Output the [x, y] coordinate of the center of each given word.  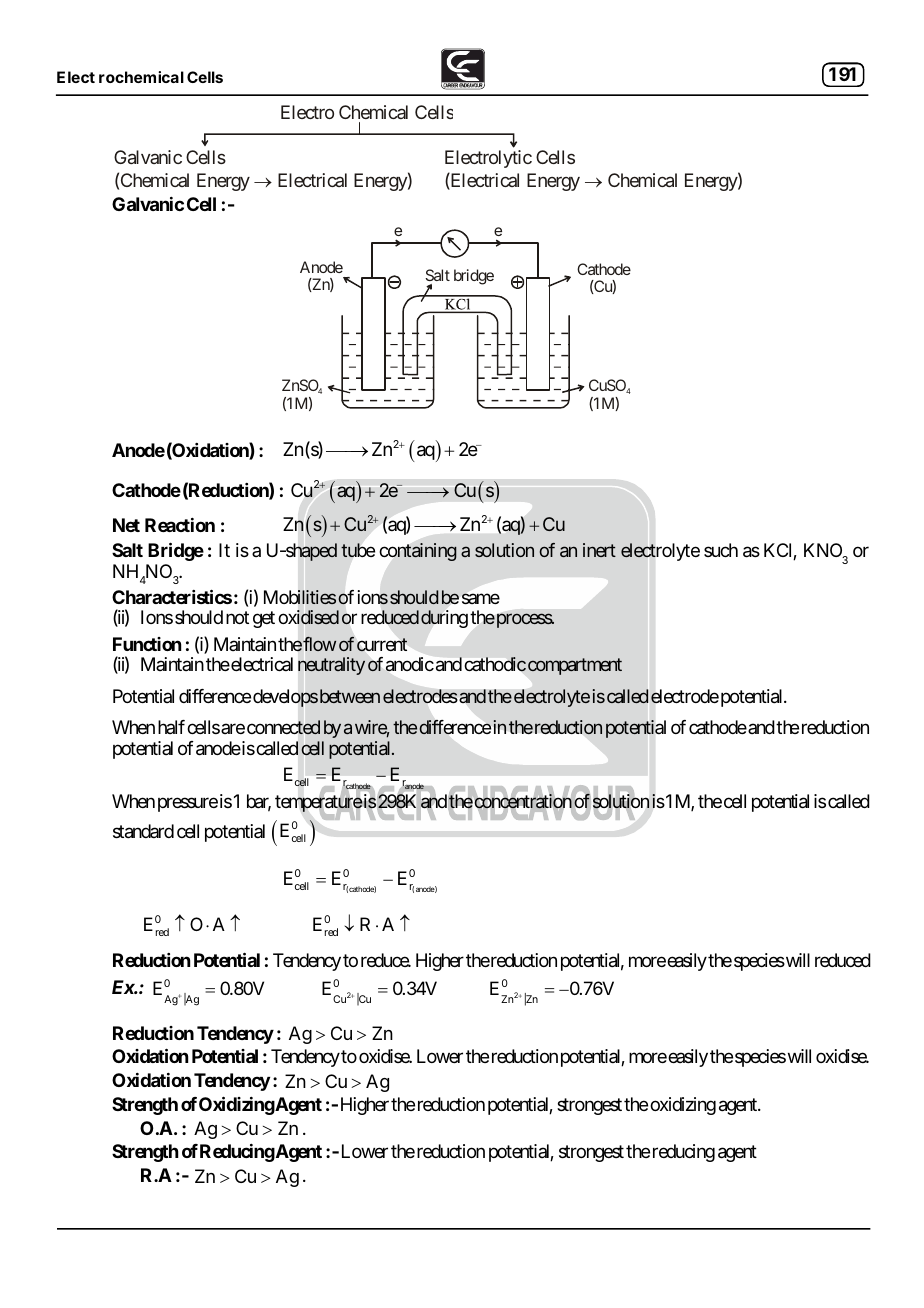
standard [143, 831]
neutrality [331, 666]
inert [599, 550]
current [382, 645]
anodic [410, 664]
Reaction [180, 525]
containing [418, 552]
